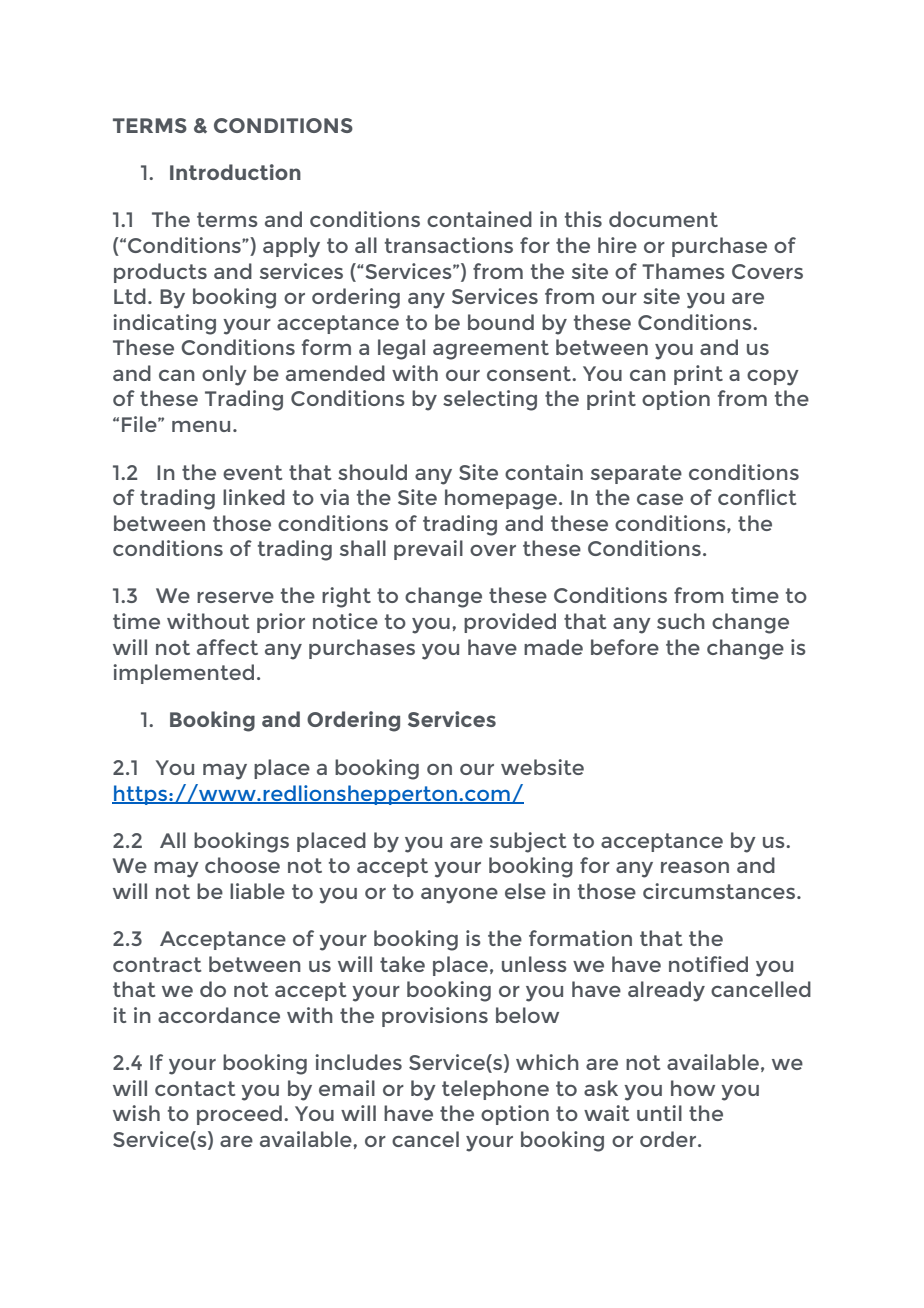  Describe the element at coordinates (235, 172) in the screenshot. I see `Introduction` at that location.
